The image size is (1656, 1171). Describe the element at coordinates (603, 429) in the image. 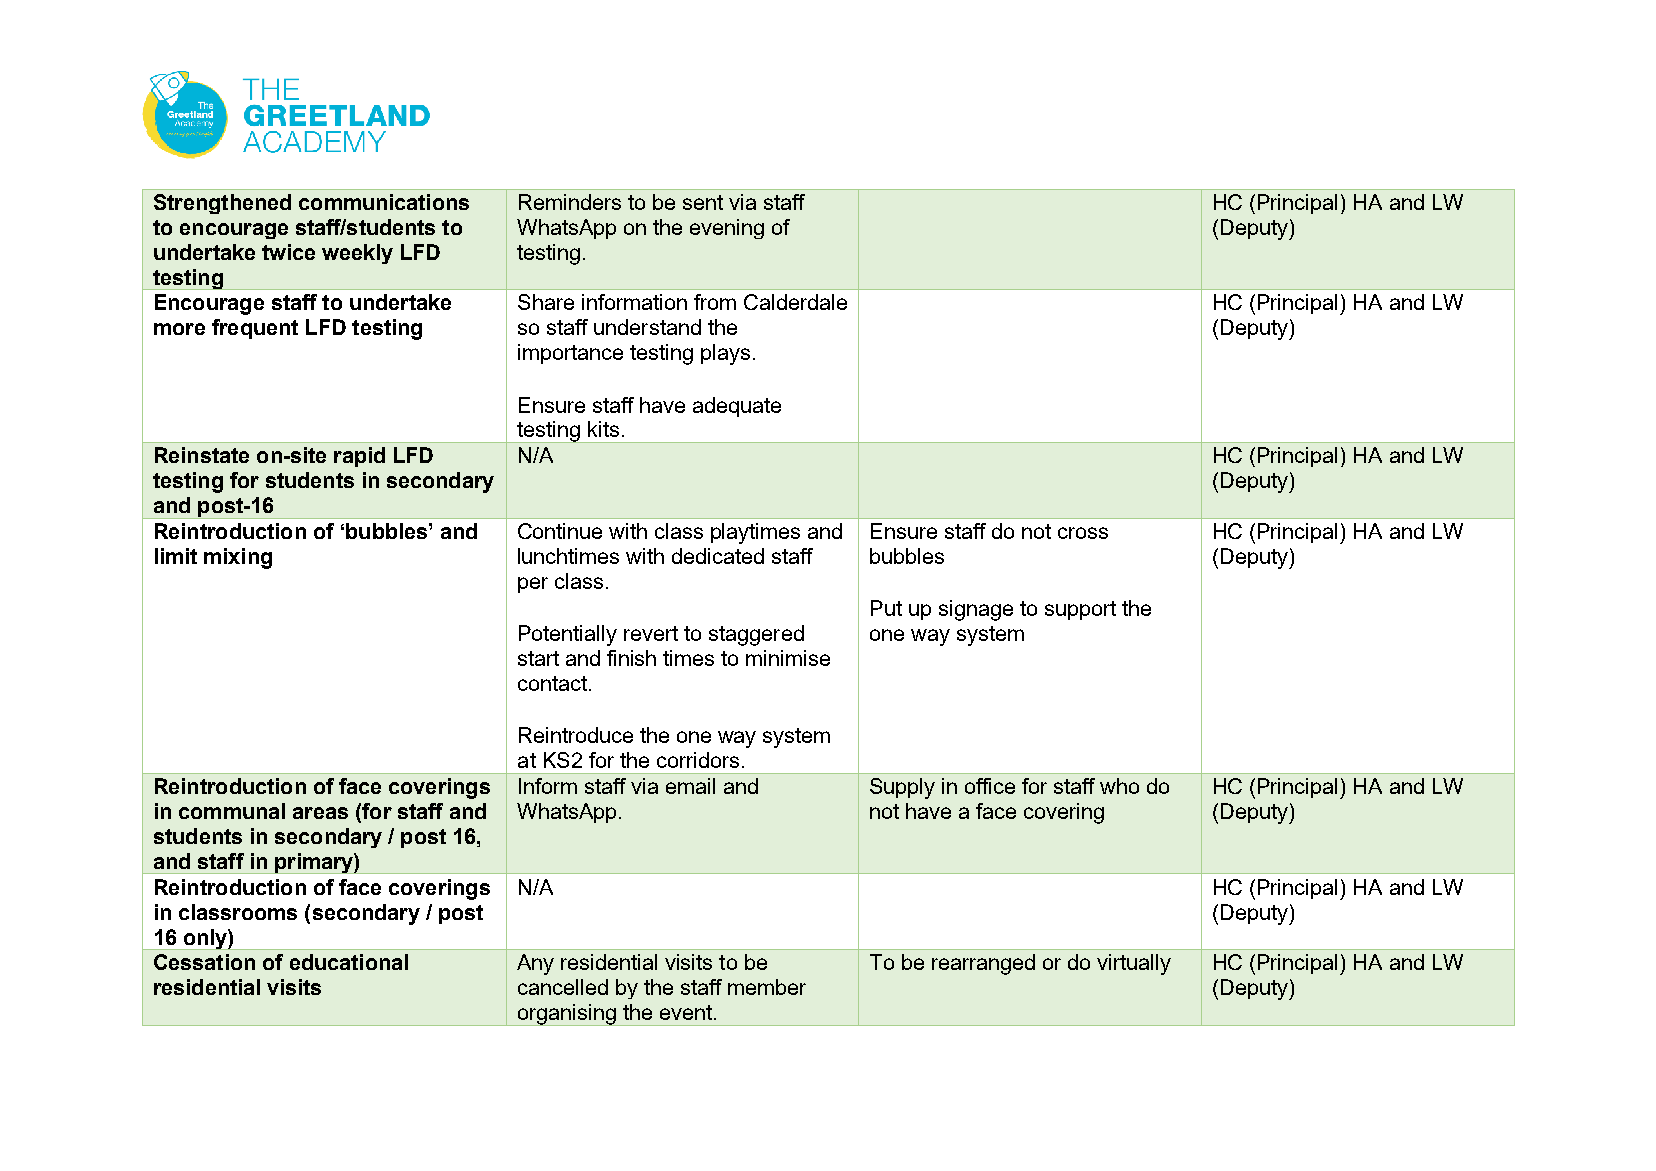

I see `kits` at that location.
